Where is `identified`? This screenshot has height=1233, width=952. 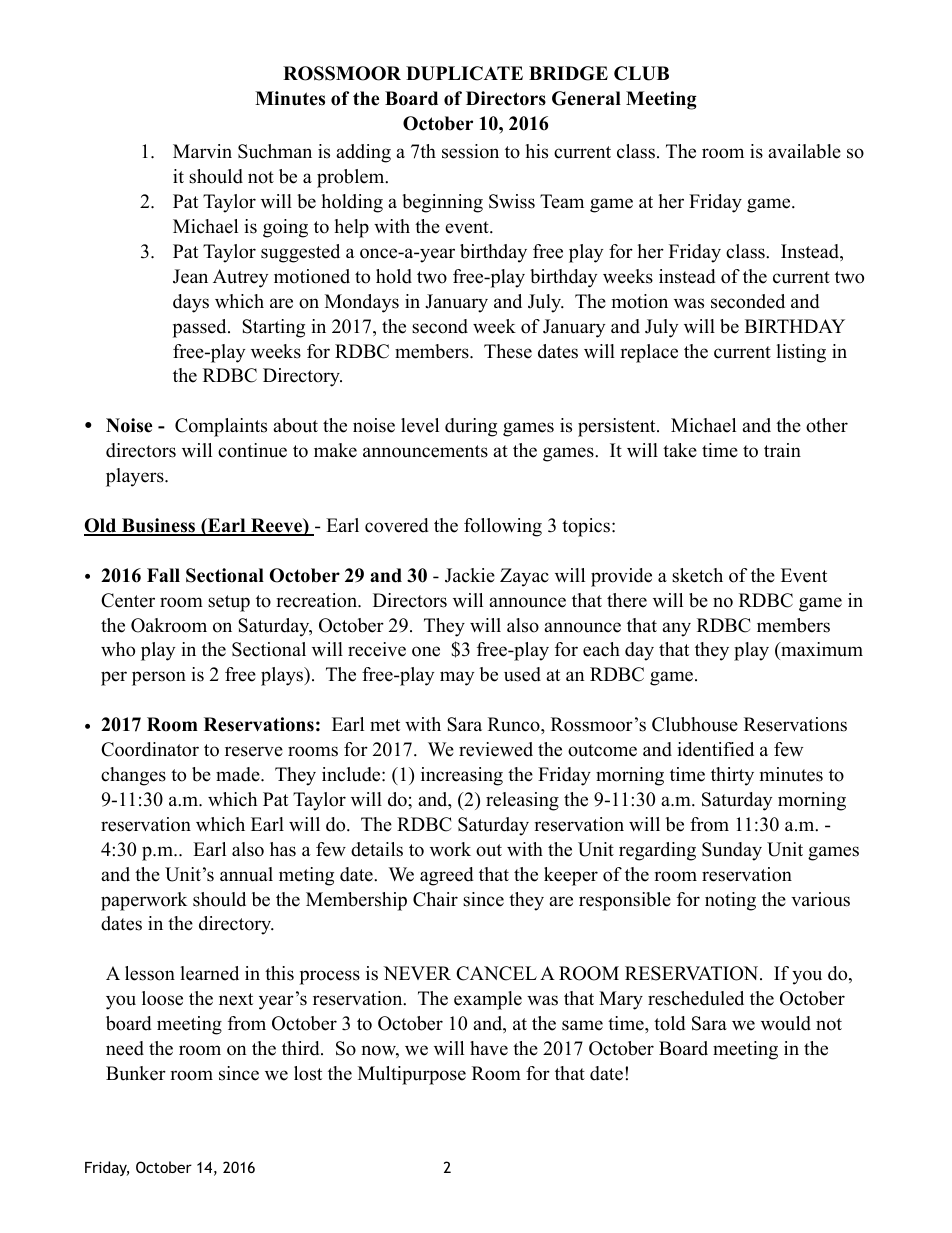 identified is located at coordinates (715, 749).
